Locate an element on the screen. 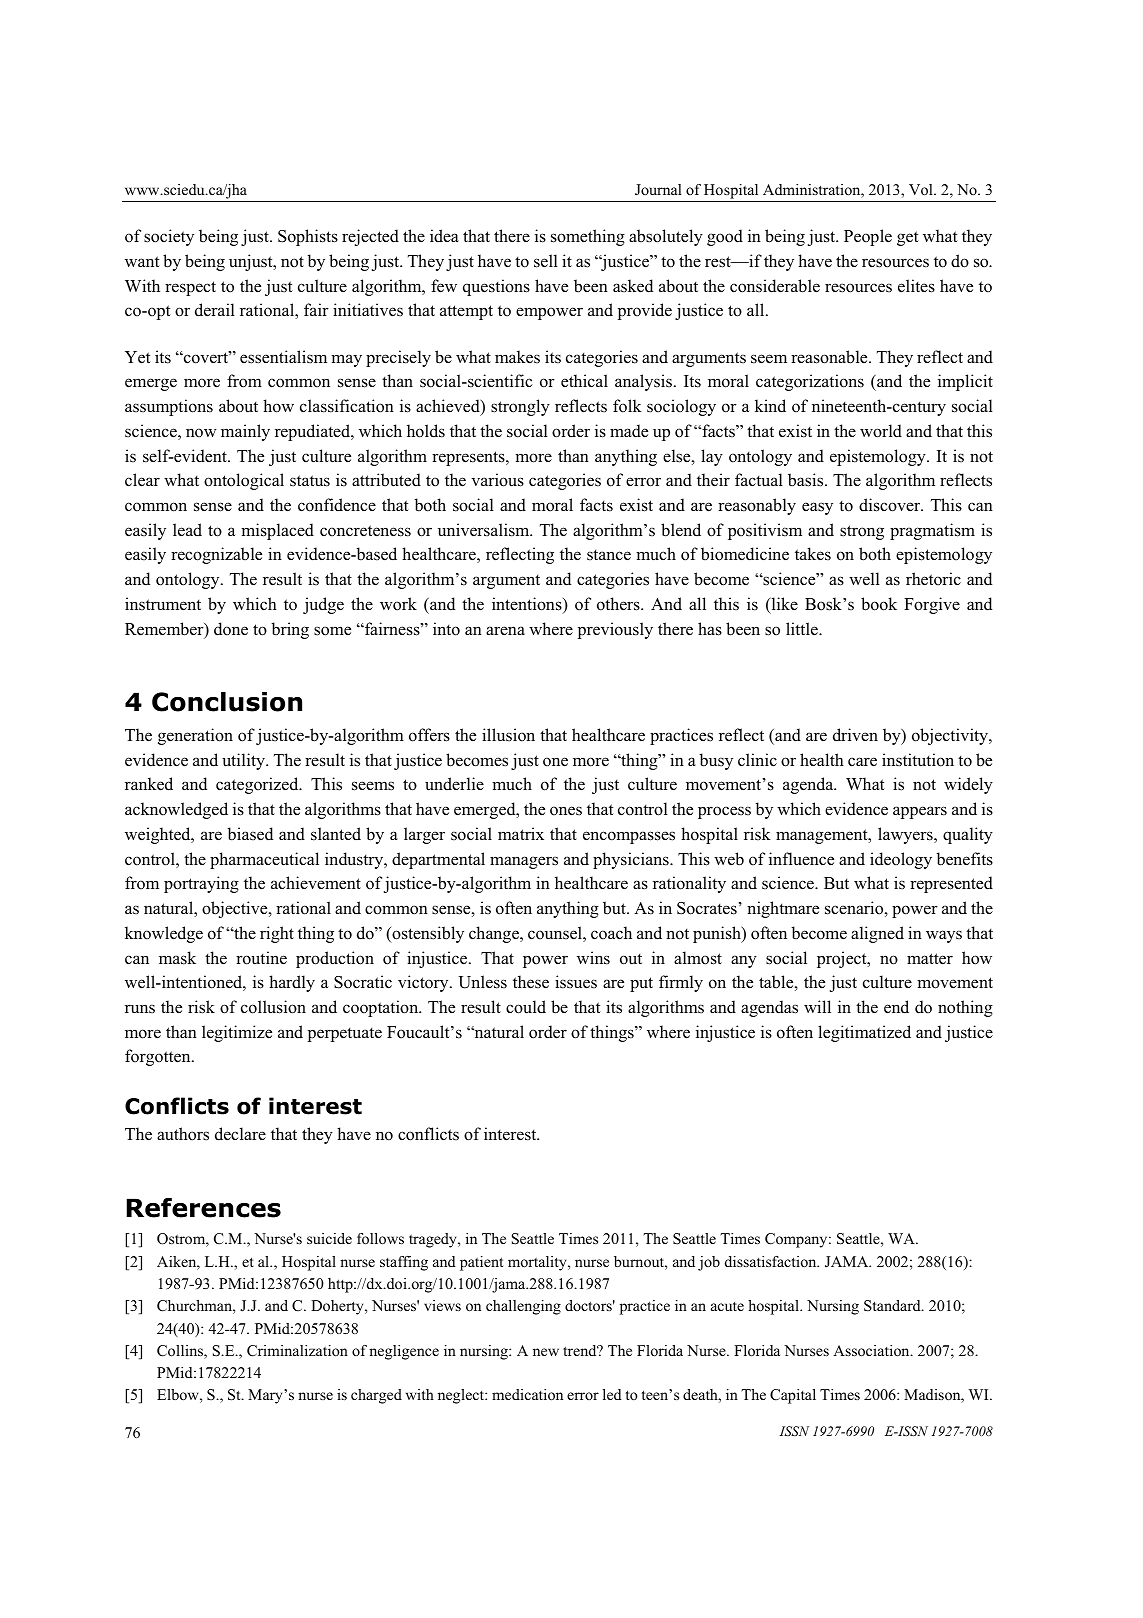 The width and height of the screenshot is (1143, 1618). sell is located at coordinates (546, 261).
